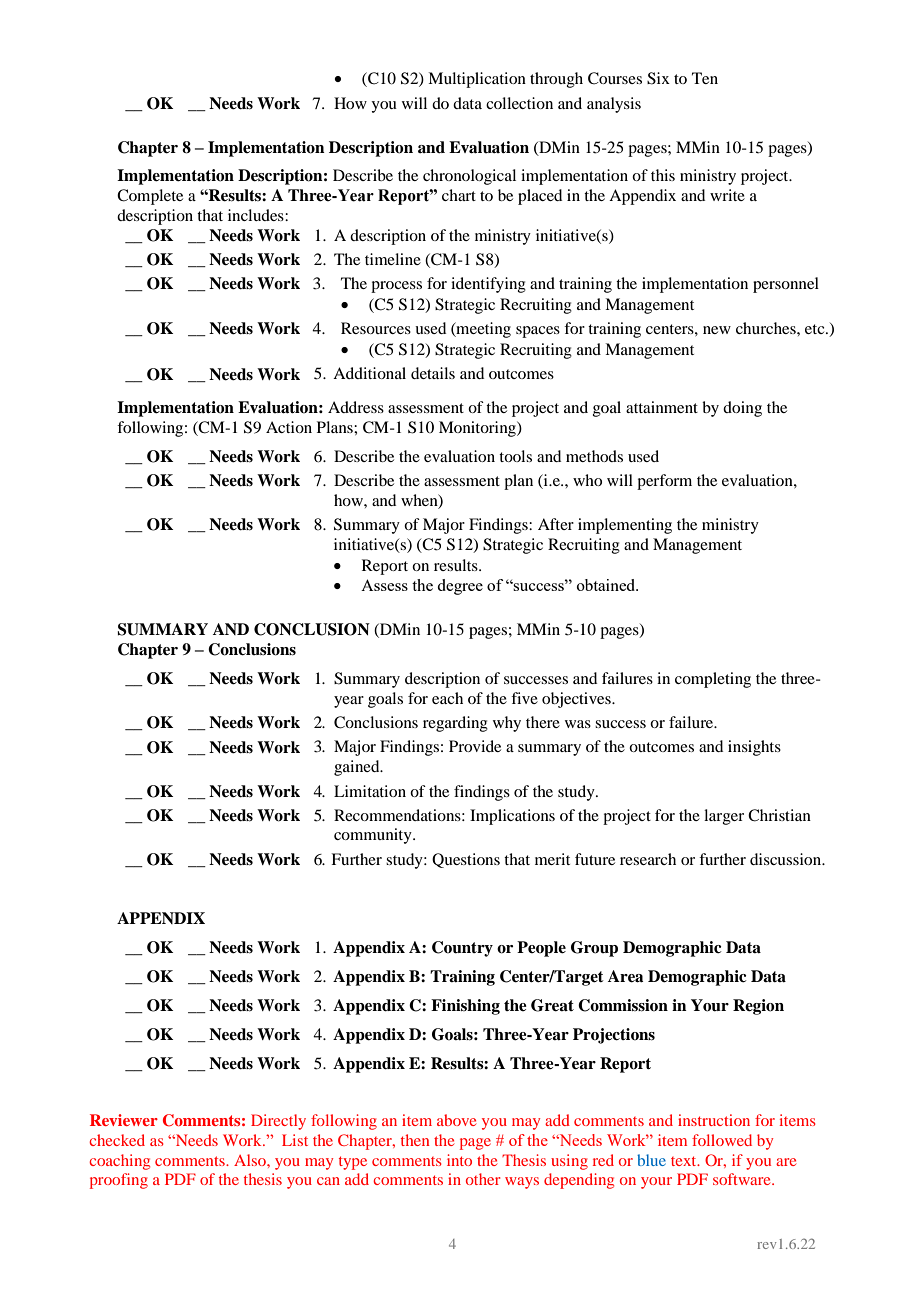  Describe the element at coordinates (705, 78) in the screenshot. I see `Ten` at that location.
